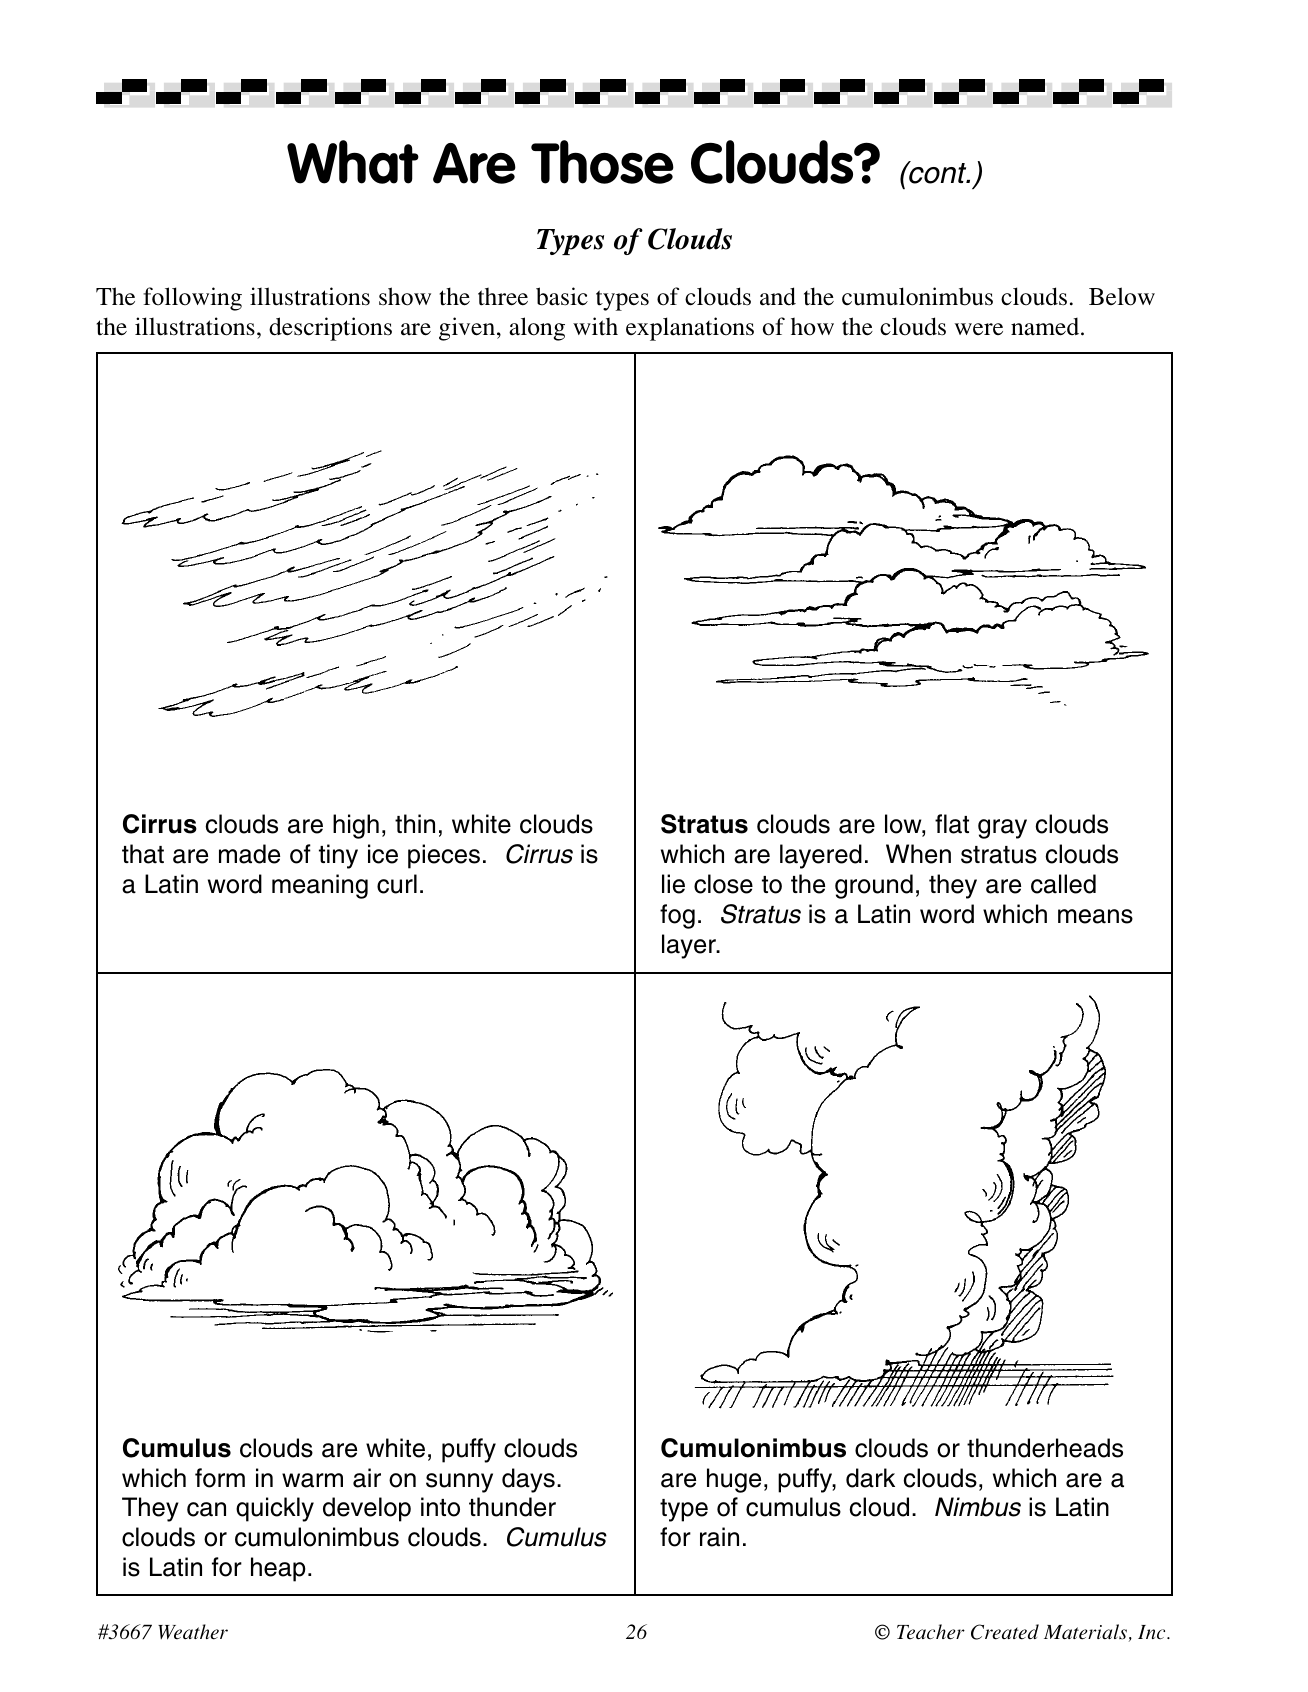 The image size is (1308, 1692). Describe the element at coordinates (734, 1480) in the image. I see `huge` at that location.
